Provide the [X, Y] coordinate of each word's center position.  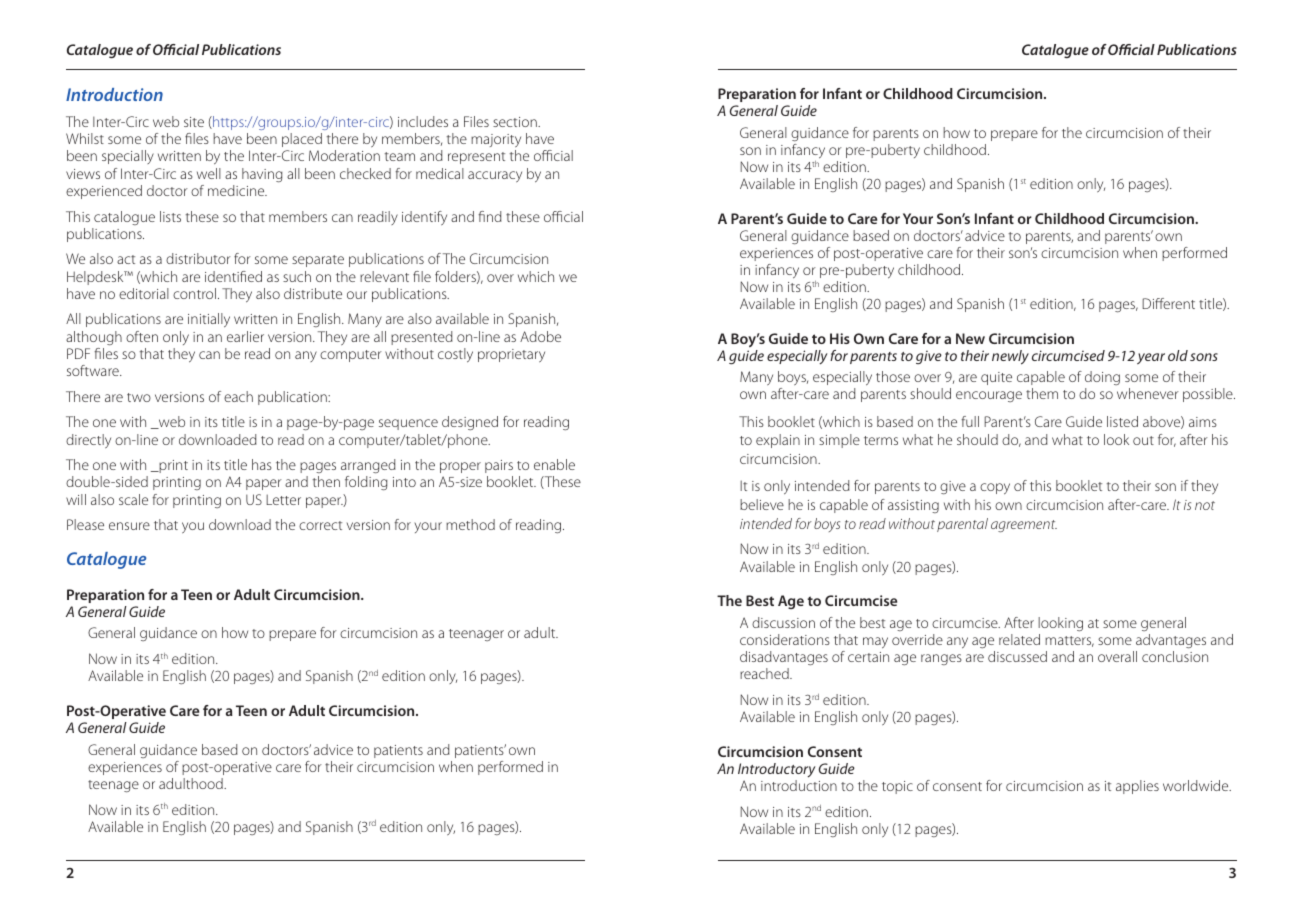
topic [897, 787]
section [516, 122]
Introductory [776, 770]
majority [496, 142]
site [194, 122]
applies [1137, 787]
